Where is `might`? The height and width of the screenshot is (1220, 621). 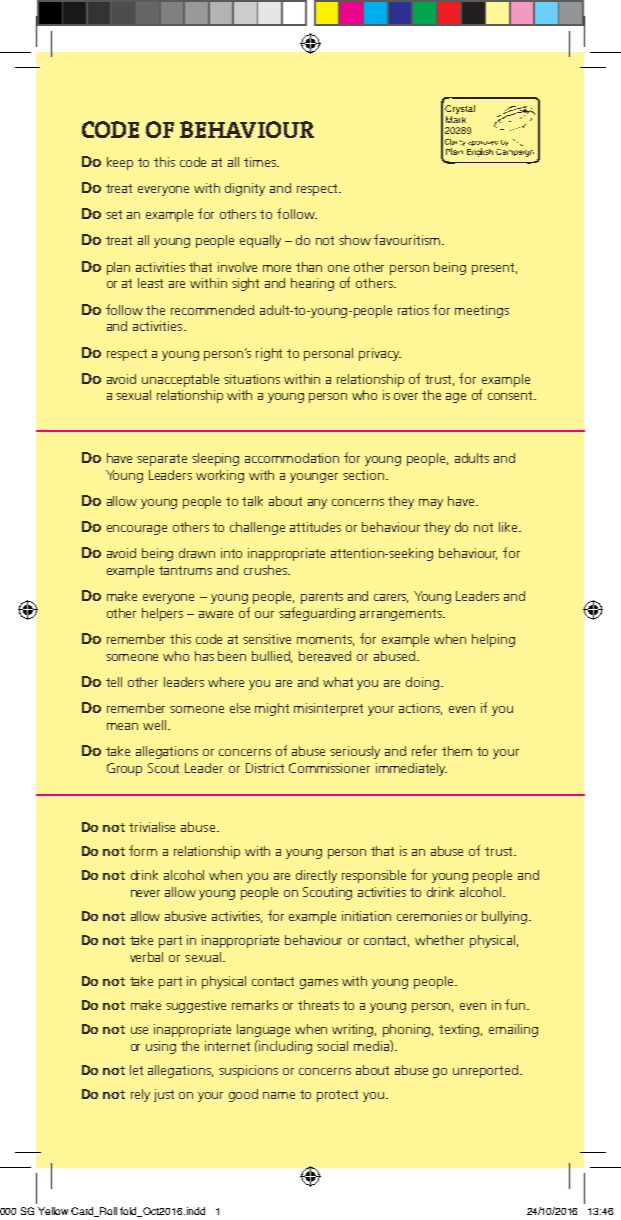
might is located at coordinates (272, 709).
